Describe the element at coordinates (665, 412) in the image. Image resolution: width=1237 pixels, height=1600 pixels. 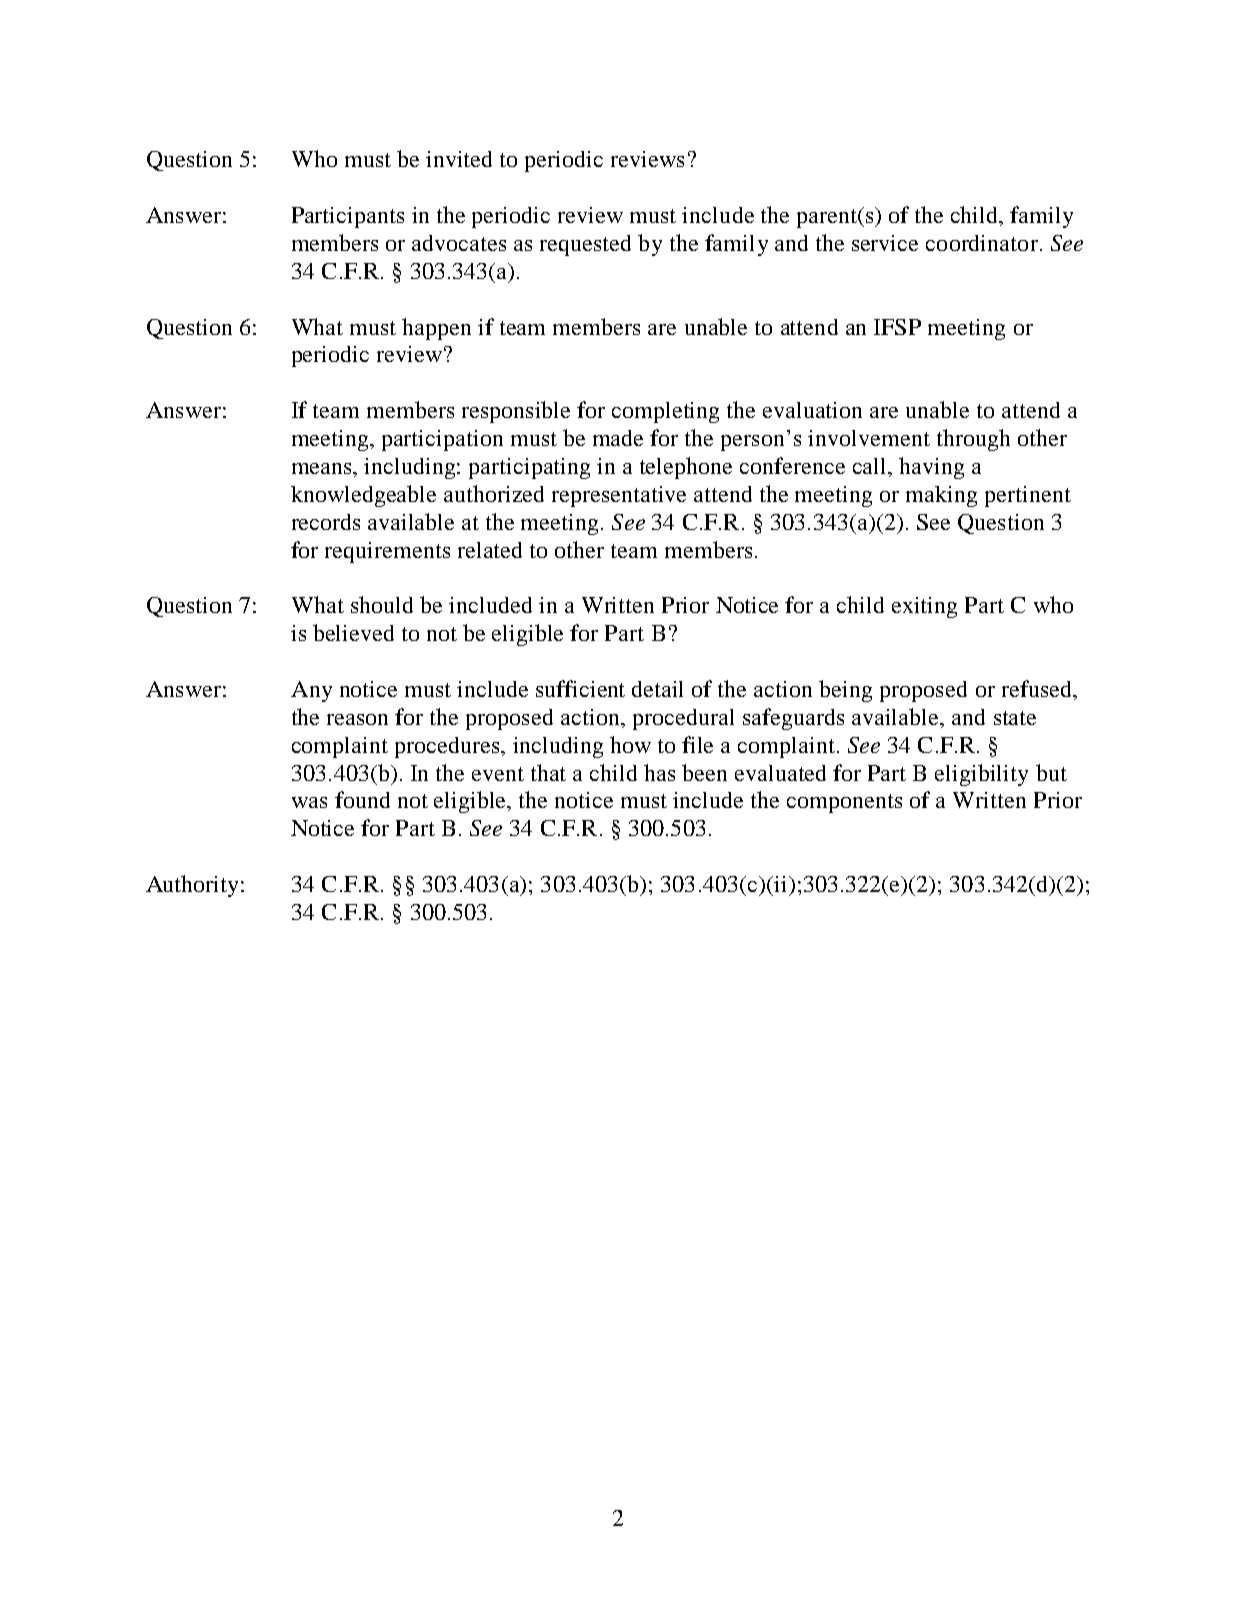
I see `completing` at that location.
